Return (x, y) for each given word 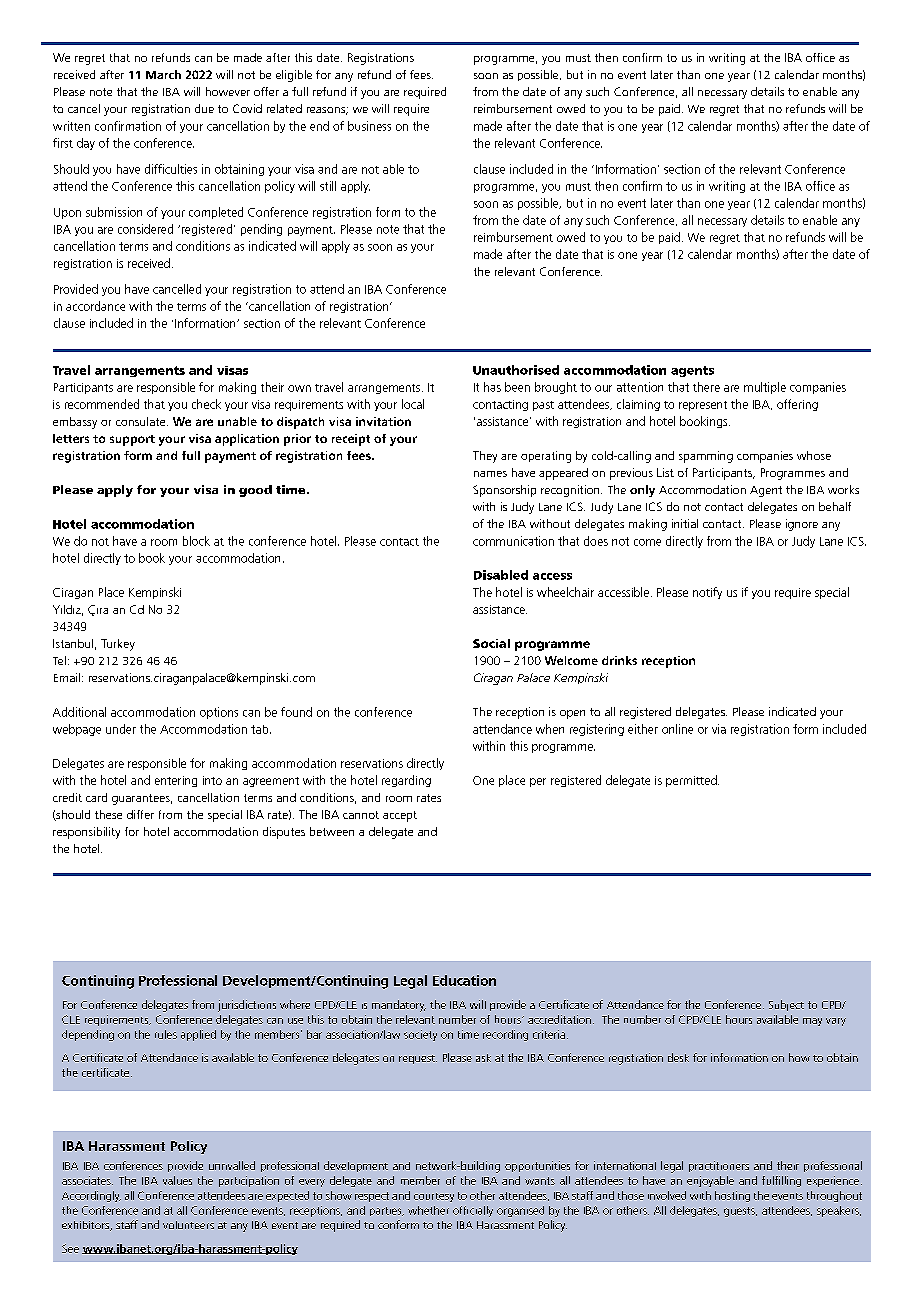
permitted (692, 781)
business (369, 126)
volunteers (188, 1225)
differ (140, 814)
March (163, 74)
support (132, 440)
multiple (765, 388)
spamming (706, 457)
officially (473, 1211)
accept (400, 816)
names (490, 474)
